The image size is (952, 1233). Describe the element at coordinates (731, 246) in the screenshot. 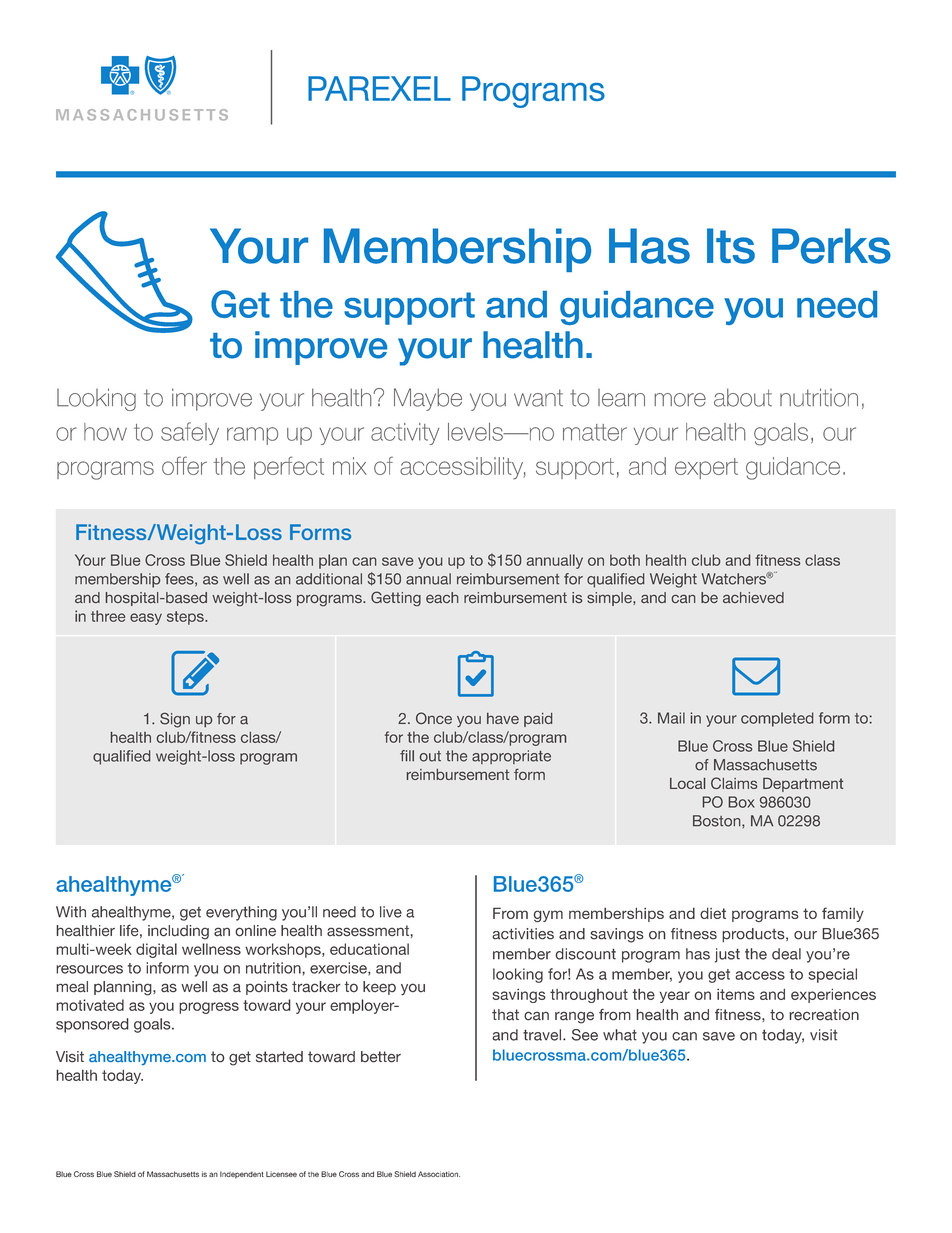

I see `Its` at that location.
